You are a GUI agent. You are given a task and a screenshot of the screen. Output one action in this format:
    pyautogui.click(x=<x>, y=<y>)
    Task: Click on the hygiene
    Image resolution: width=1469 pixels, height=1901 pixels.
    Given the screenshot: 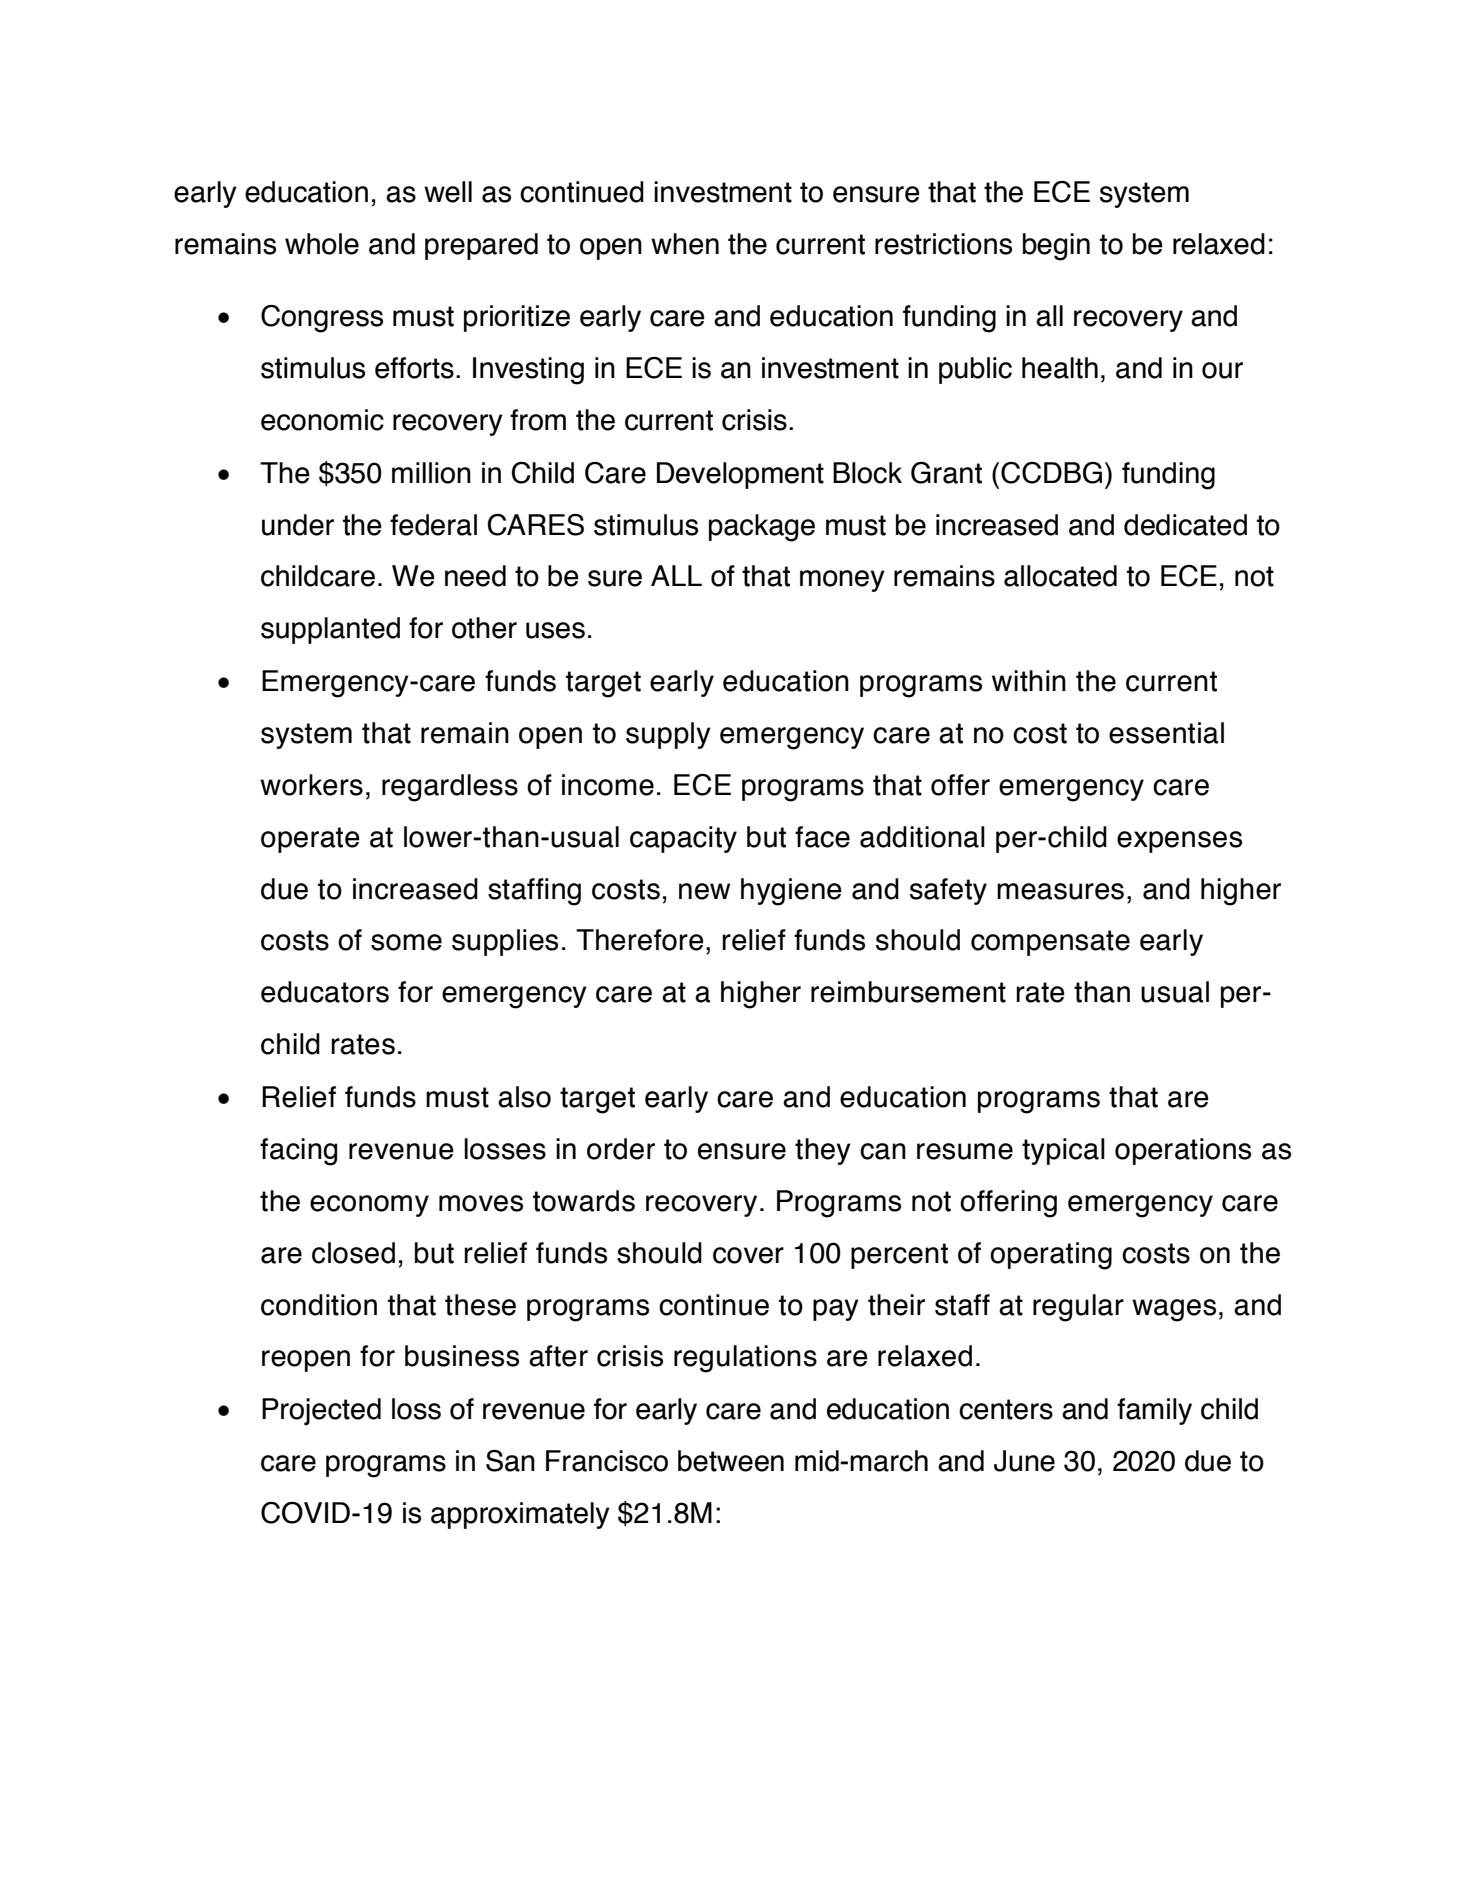 What is the action you would take?
    pyautogui.click(x=791, y=892)
